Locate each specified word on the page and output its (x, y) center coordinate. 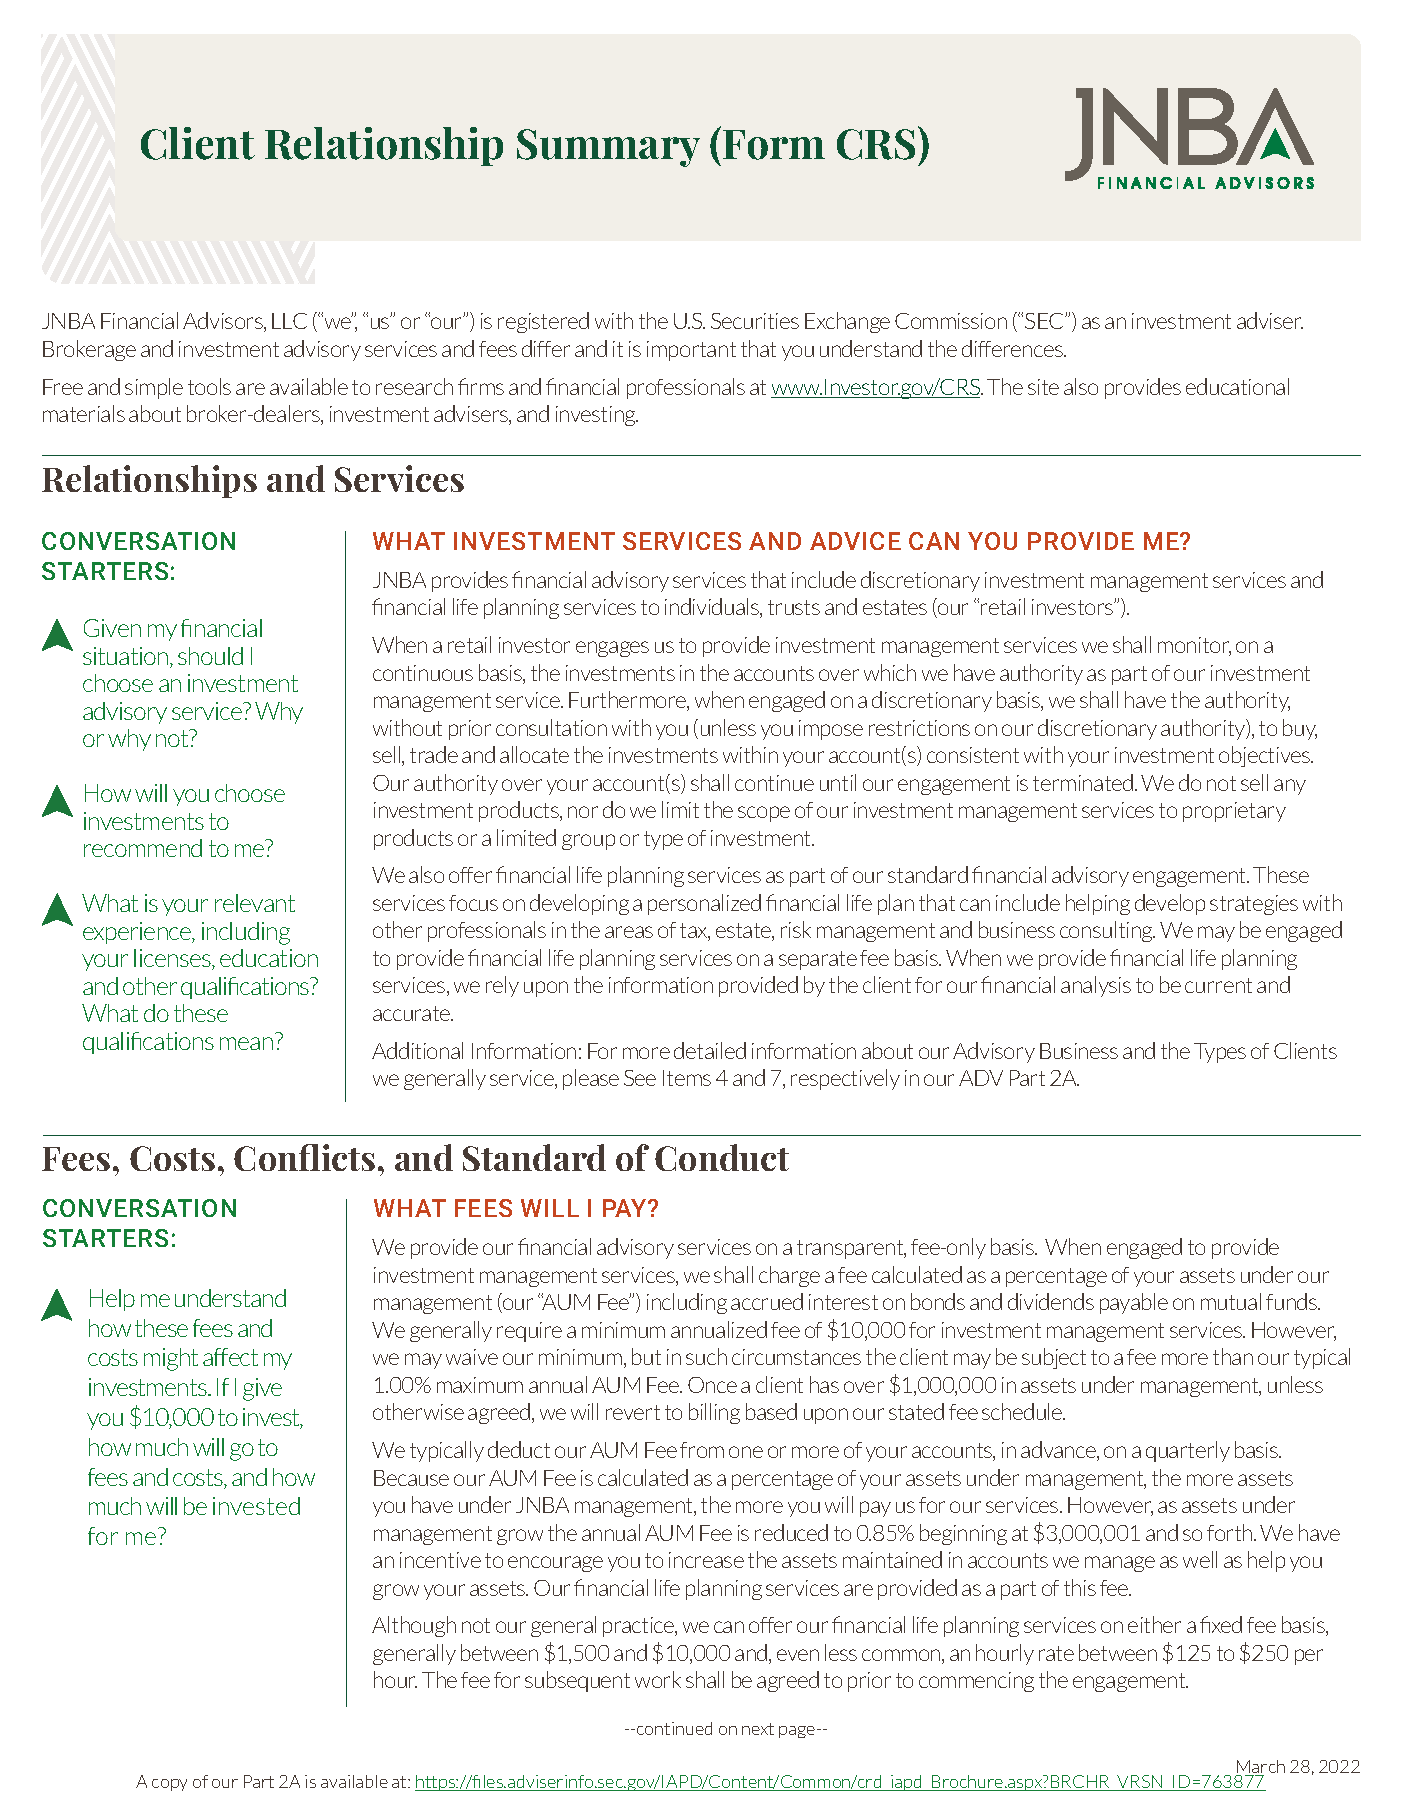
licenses (173, 959)
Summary (608, 148)
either (1154, 1624)
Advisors (224, 322)
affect (230, 1357)
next (758, 1729)
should (210, 656)
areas (629, 932)
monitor (1194, 646)
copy (169, 1785)
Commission (951, 321)
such (706, 1356)
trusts (794, 607)
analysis (1096, 986)
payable (1134, 1303)
